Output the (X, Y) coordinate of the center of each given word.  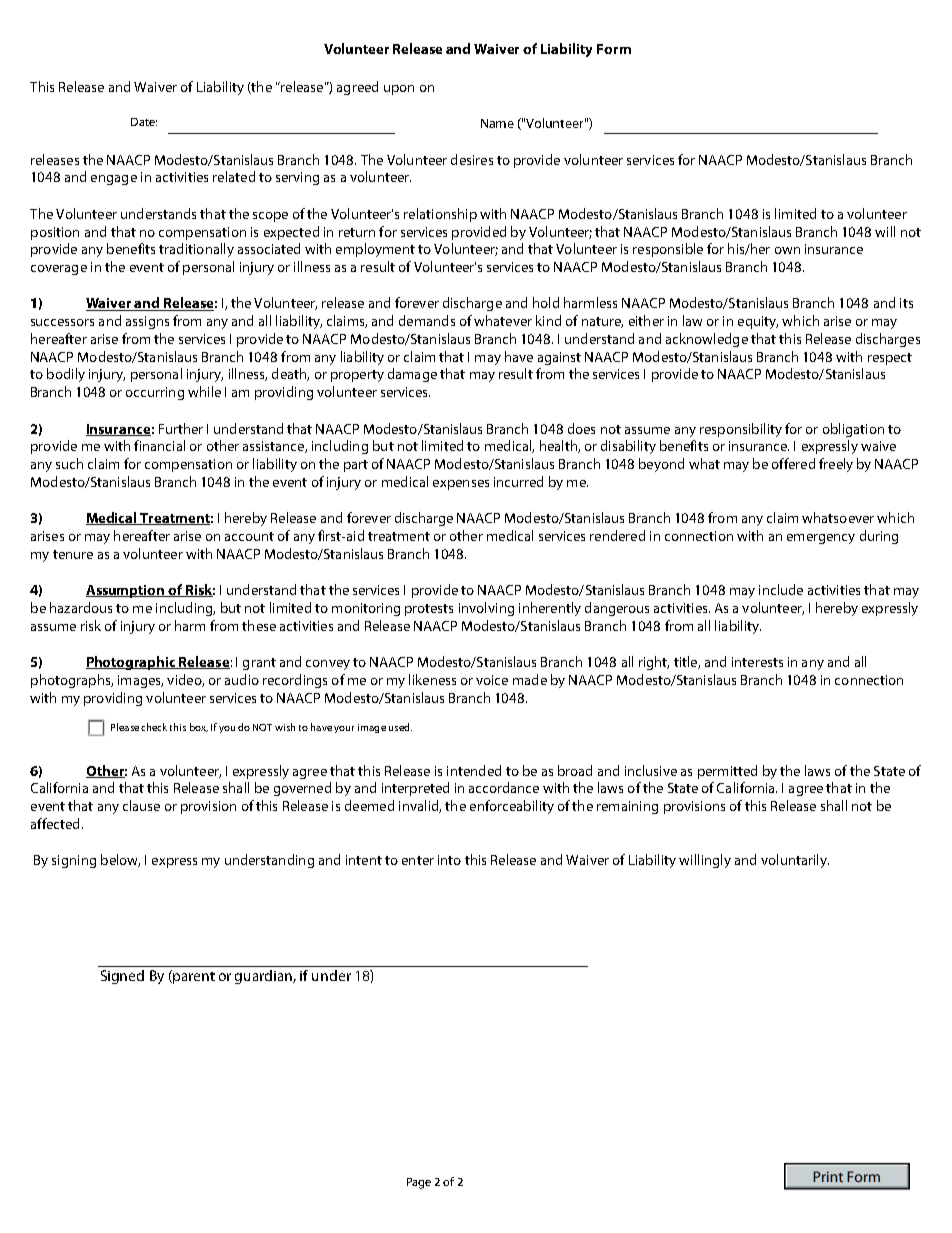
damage (412, 375)
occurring (155, 393)
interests (757, 662)
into (449, 860)
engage (114, 180)
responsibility (741, 430)
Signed (122, 977)
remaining (627, 807)
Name (497, 123)
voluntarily (795, 861)
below (120, 860)
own (787, 250)
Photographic (132, 663)
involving (486, 609)
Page (419, 1183)
